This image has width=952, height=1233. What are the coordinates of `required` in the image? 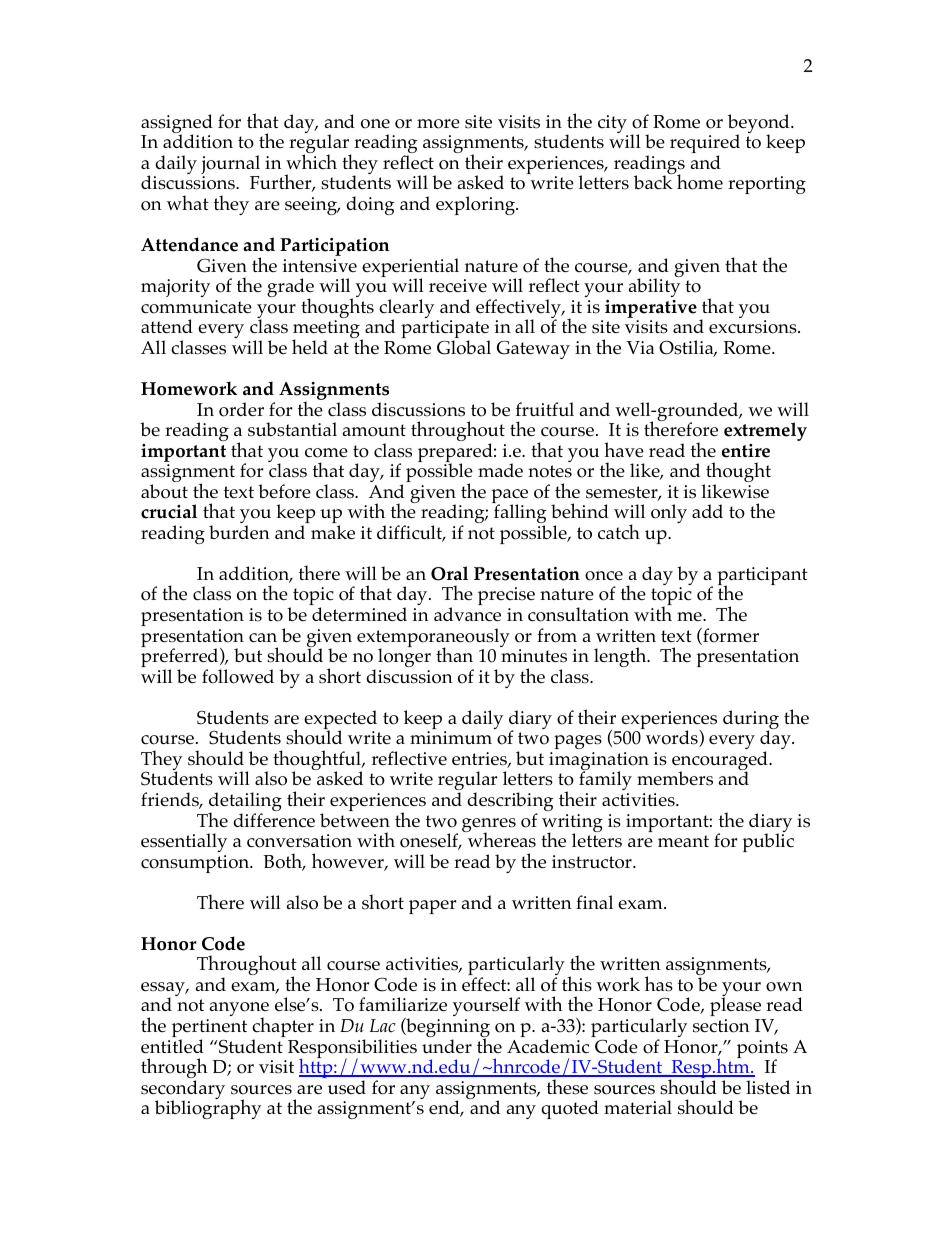 It's located at (705, 145).
